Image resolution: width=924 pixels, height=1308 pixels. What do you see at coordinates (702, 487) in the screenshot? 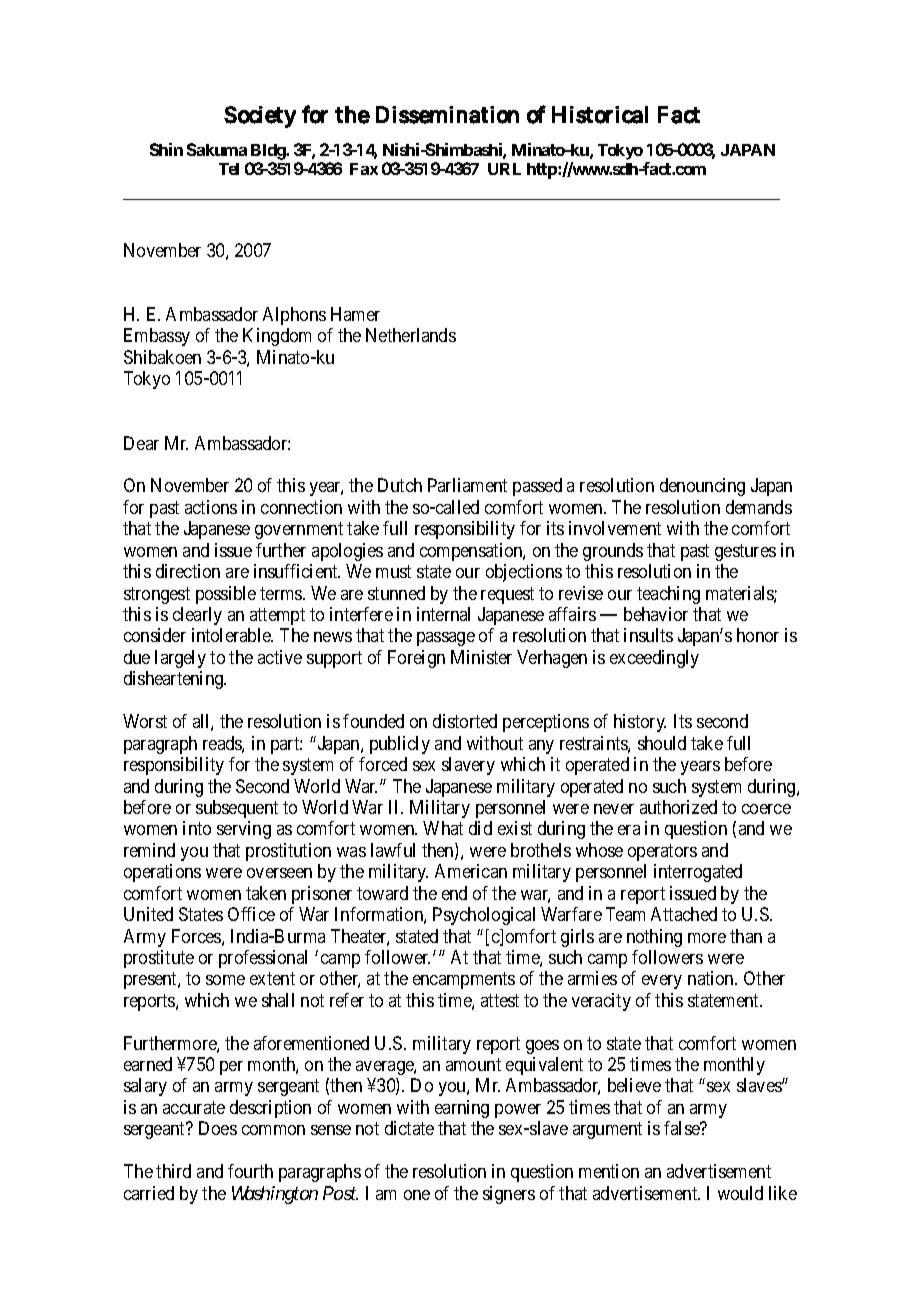
I see `denouncing` at bounding box center [702, 487].
